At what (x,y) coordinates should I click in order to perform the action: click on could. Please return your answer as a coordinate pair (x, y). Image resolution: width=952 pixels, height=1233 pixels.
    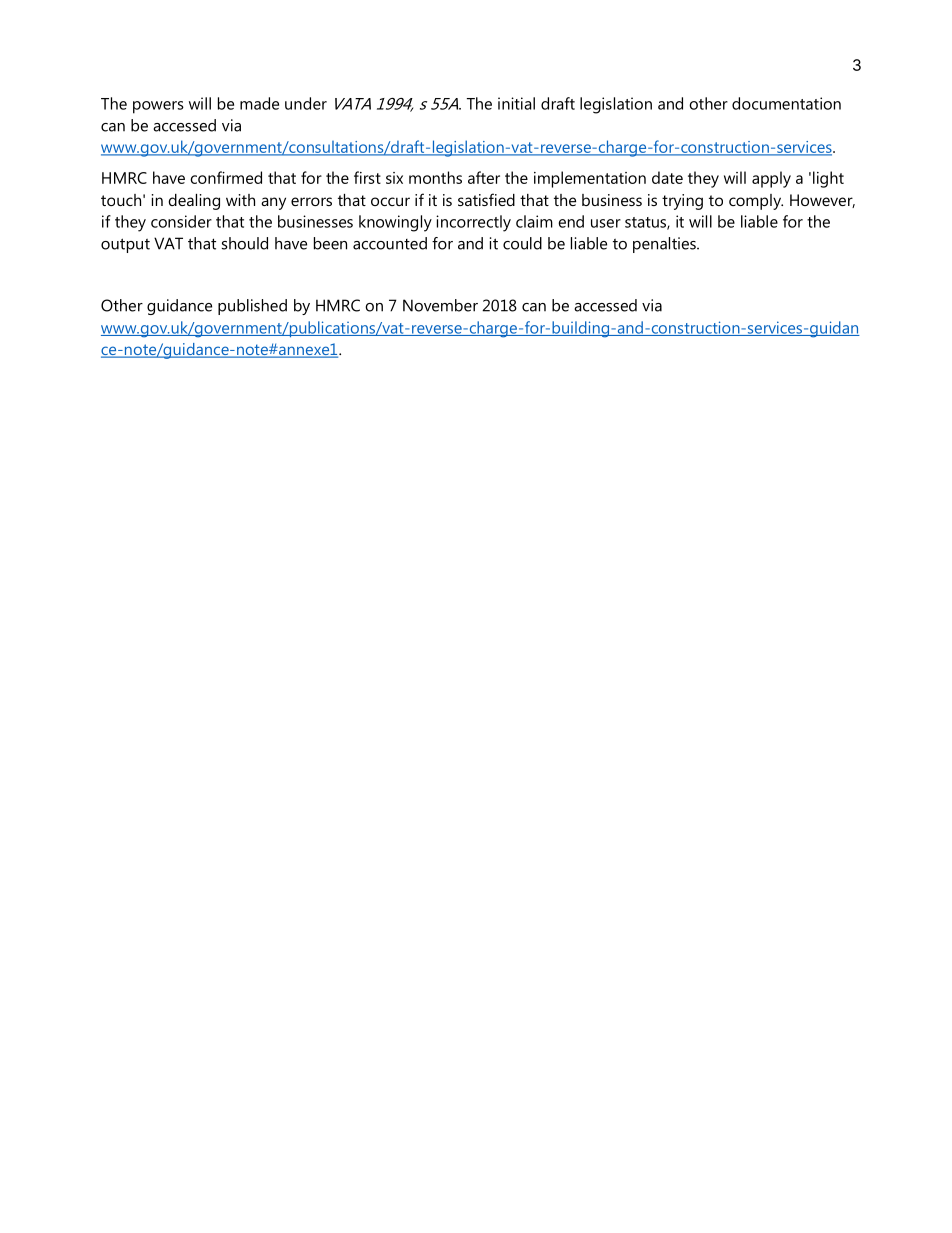
    Looking at the image, I should click on (522, 243).
